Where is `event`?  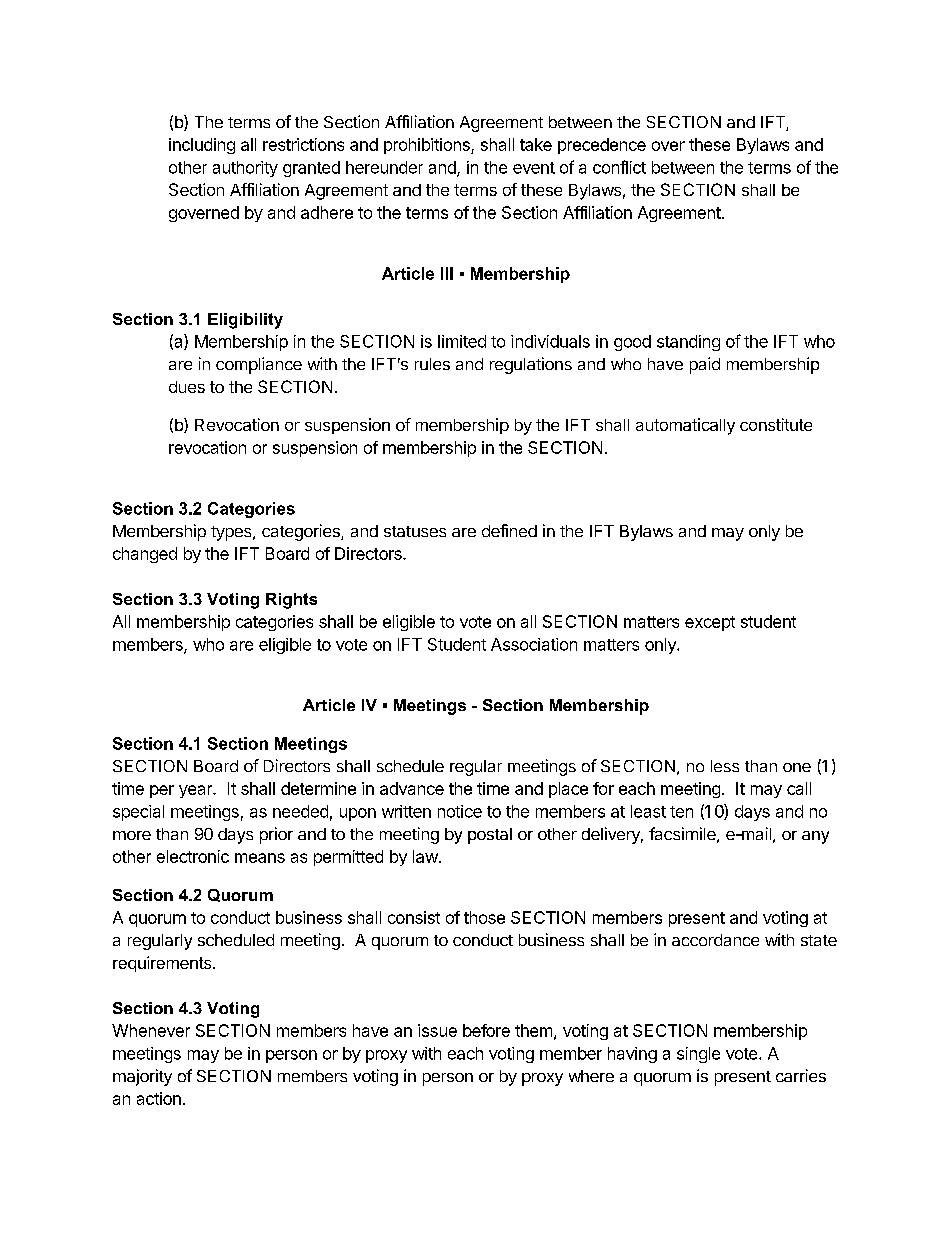 event is located at coordinates (534, 168).
